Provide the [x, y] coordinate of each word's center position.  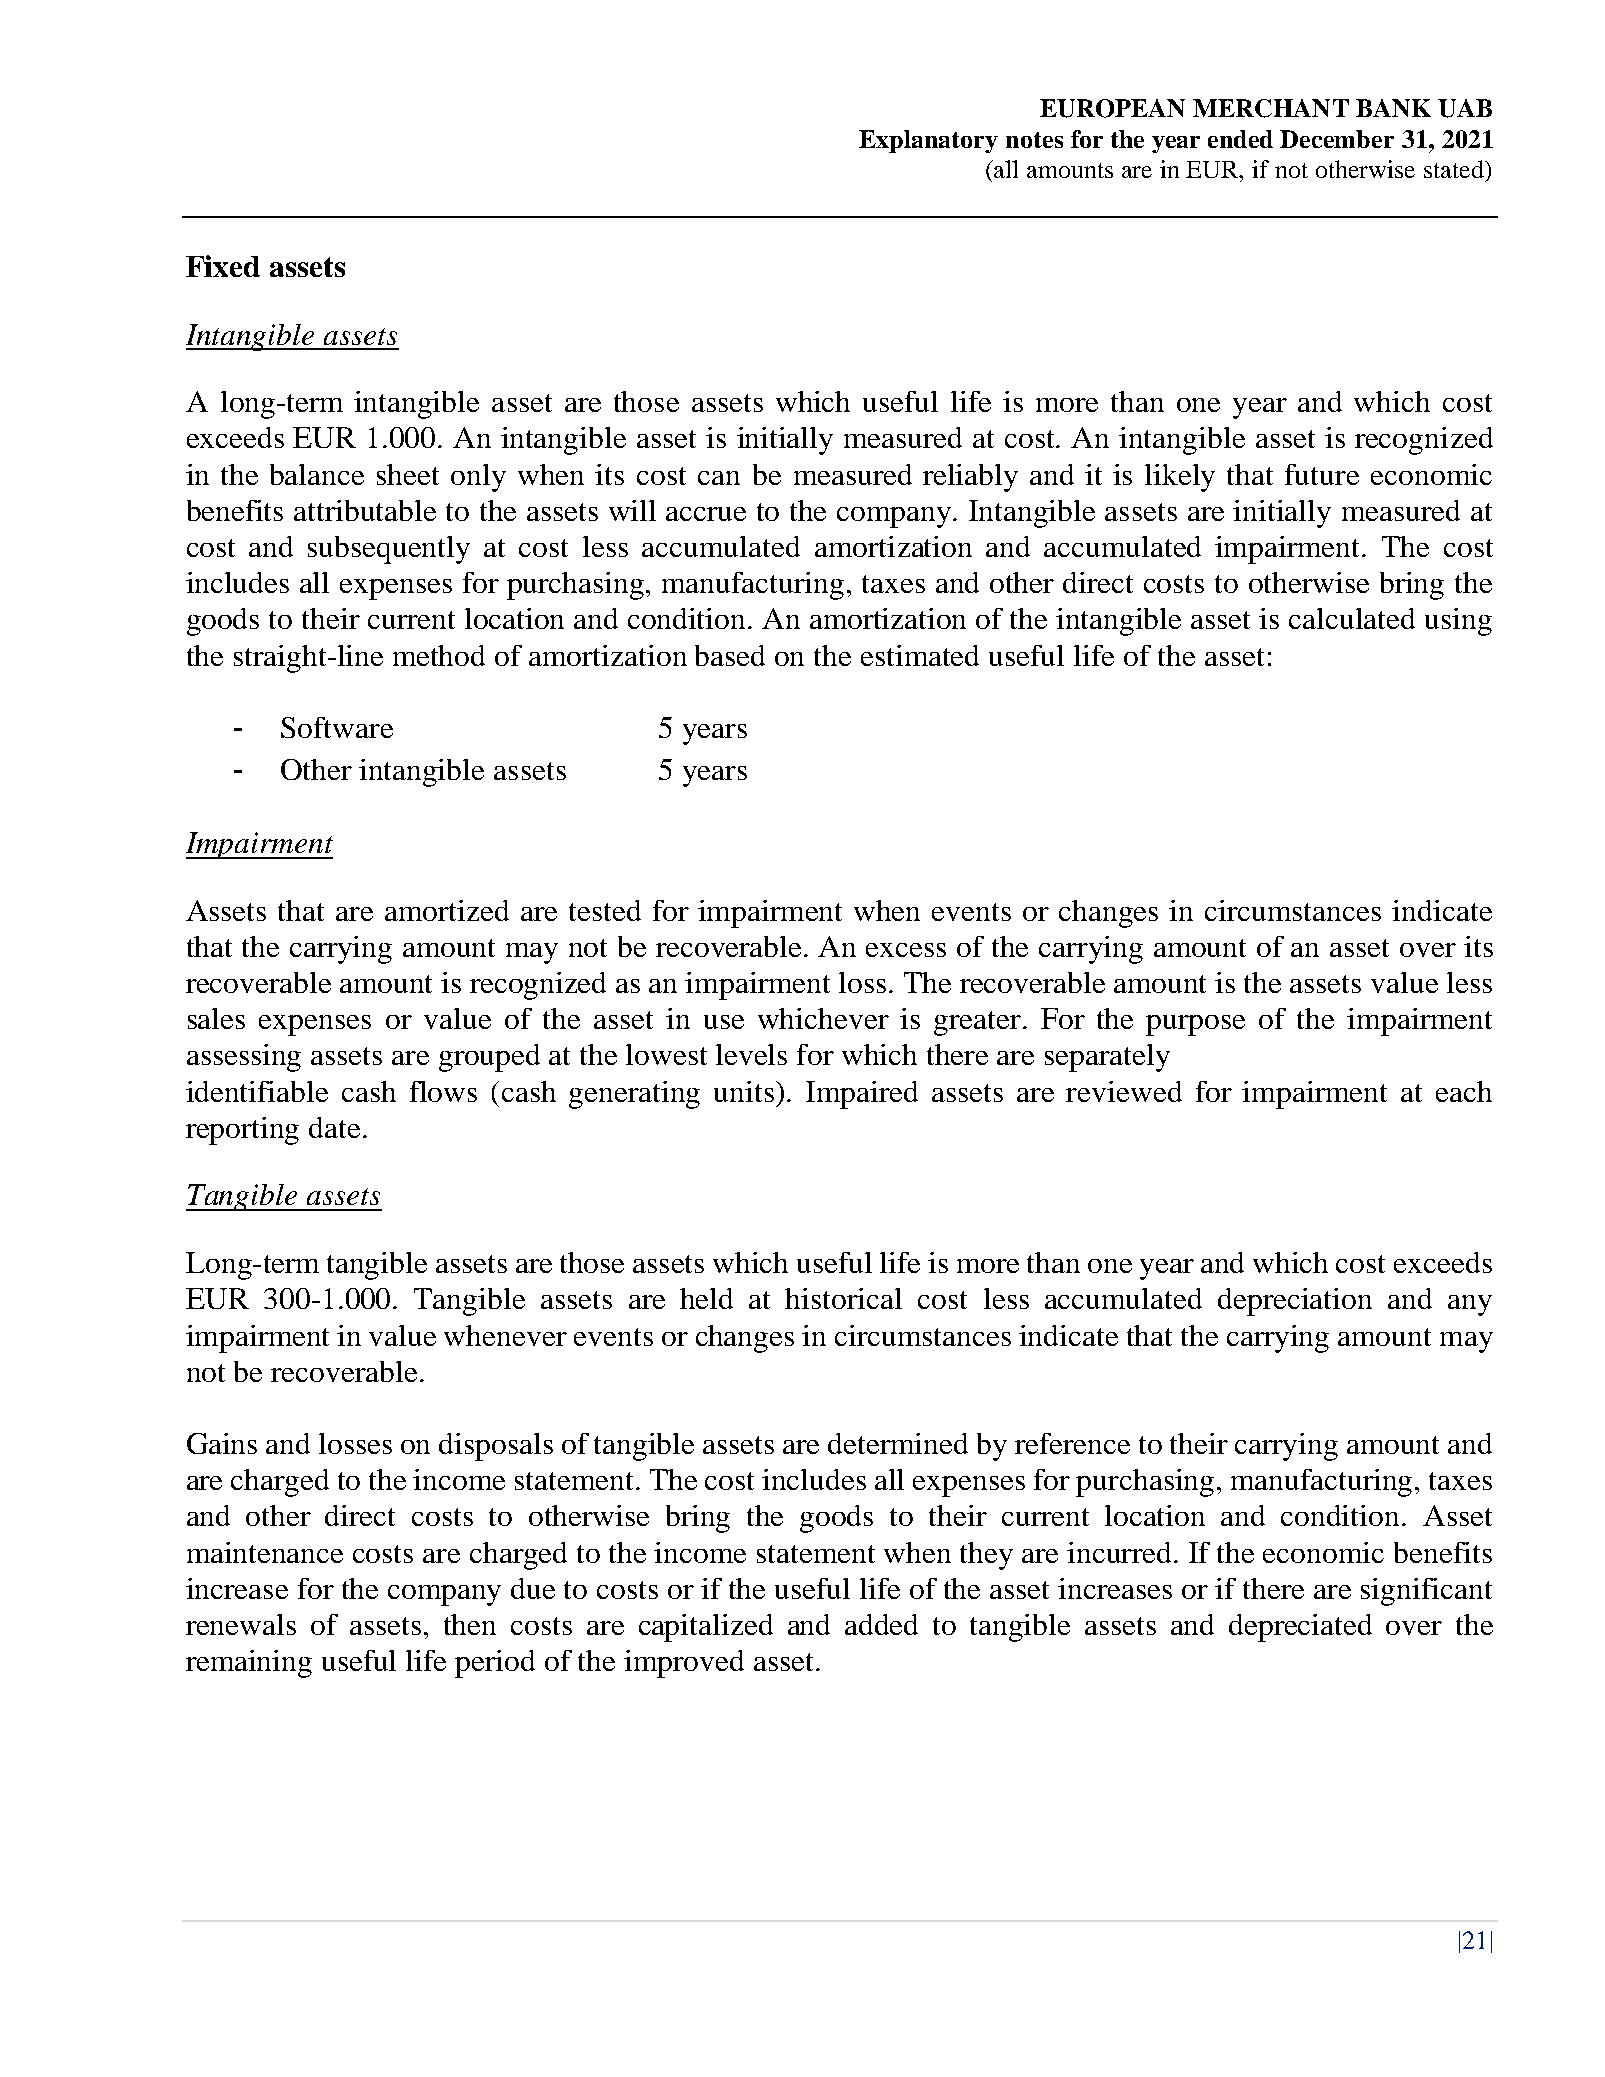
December [1337, 139]
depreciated [1300, 1628]
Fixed [223, 266]
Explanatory [928, 141]
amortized [447, 910]
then [470, 1624]
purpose [1195, 1025]
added [881, 1624]
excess [906, 950]
